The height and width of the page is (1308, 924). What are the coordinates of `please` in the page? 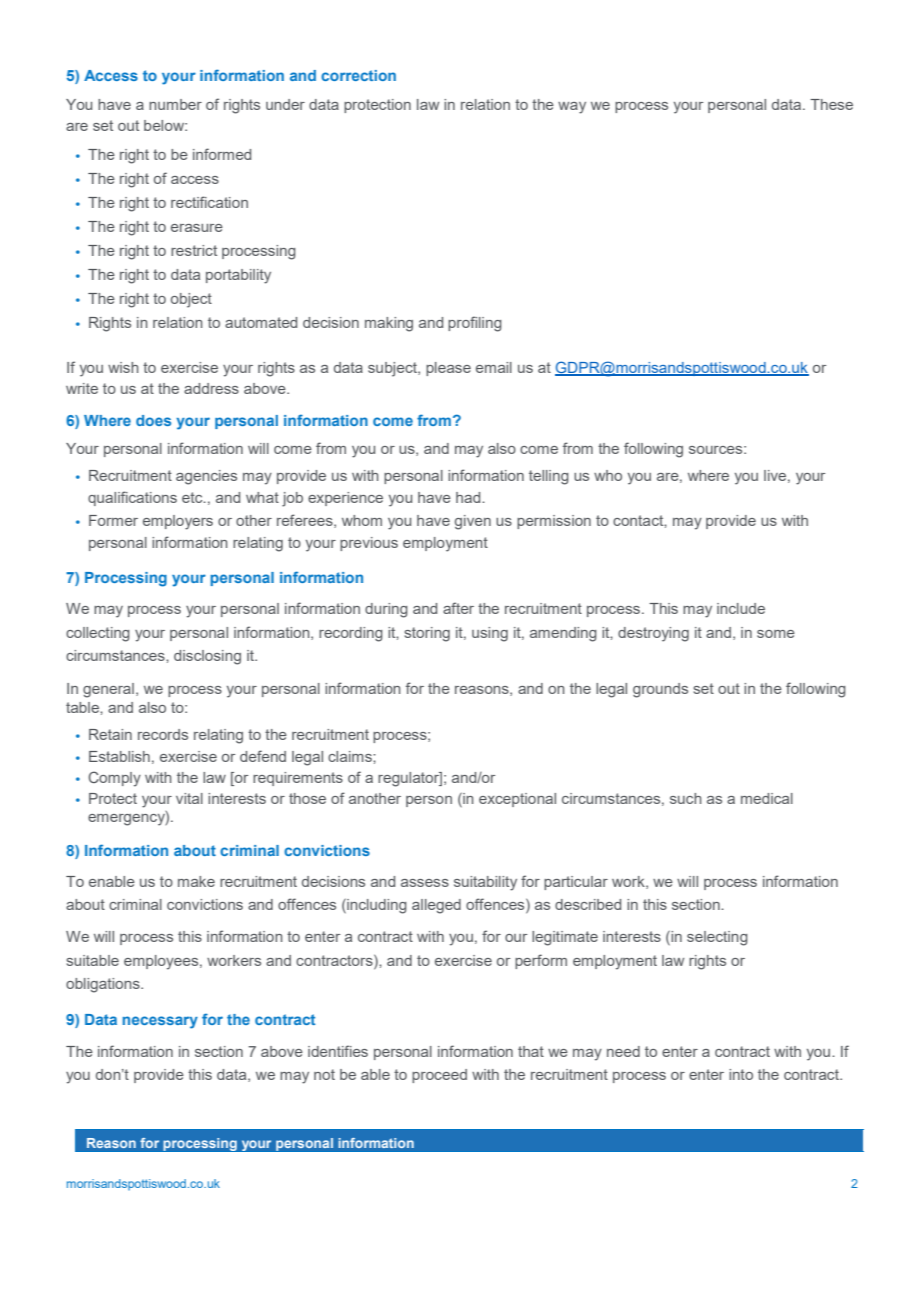 It's located at (448, 369).
